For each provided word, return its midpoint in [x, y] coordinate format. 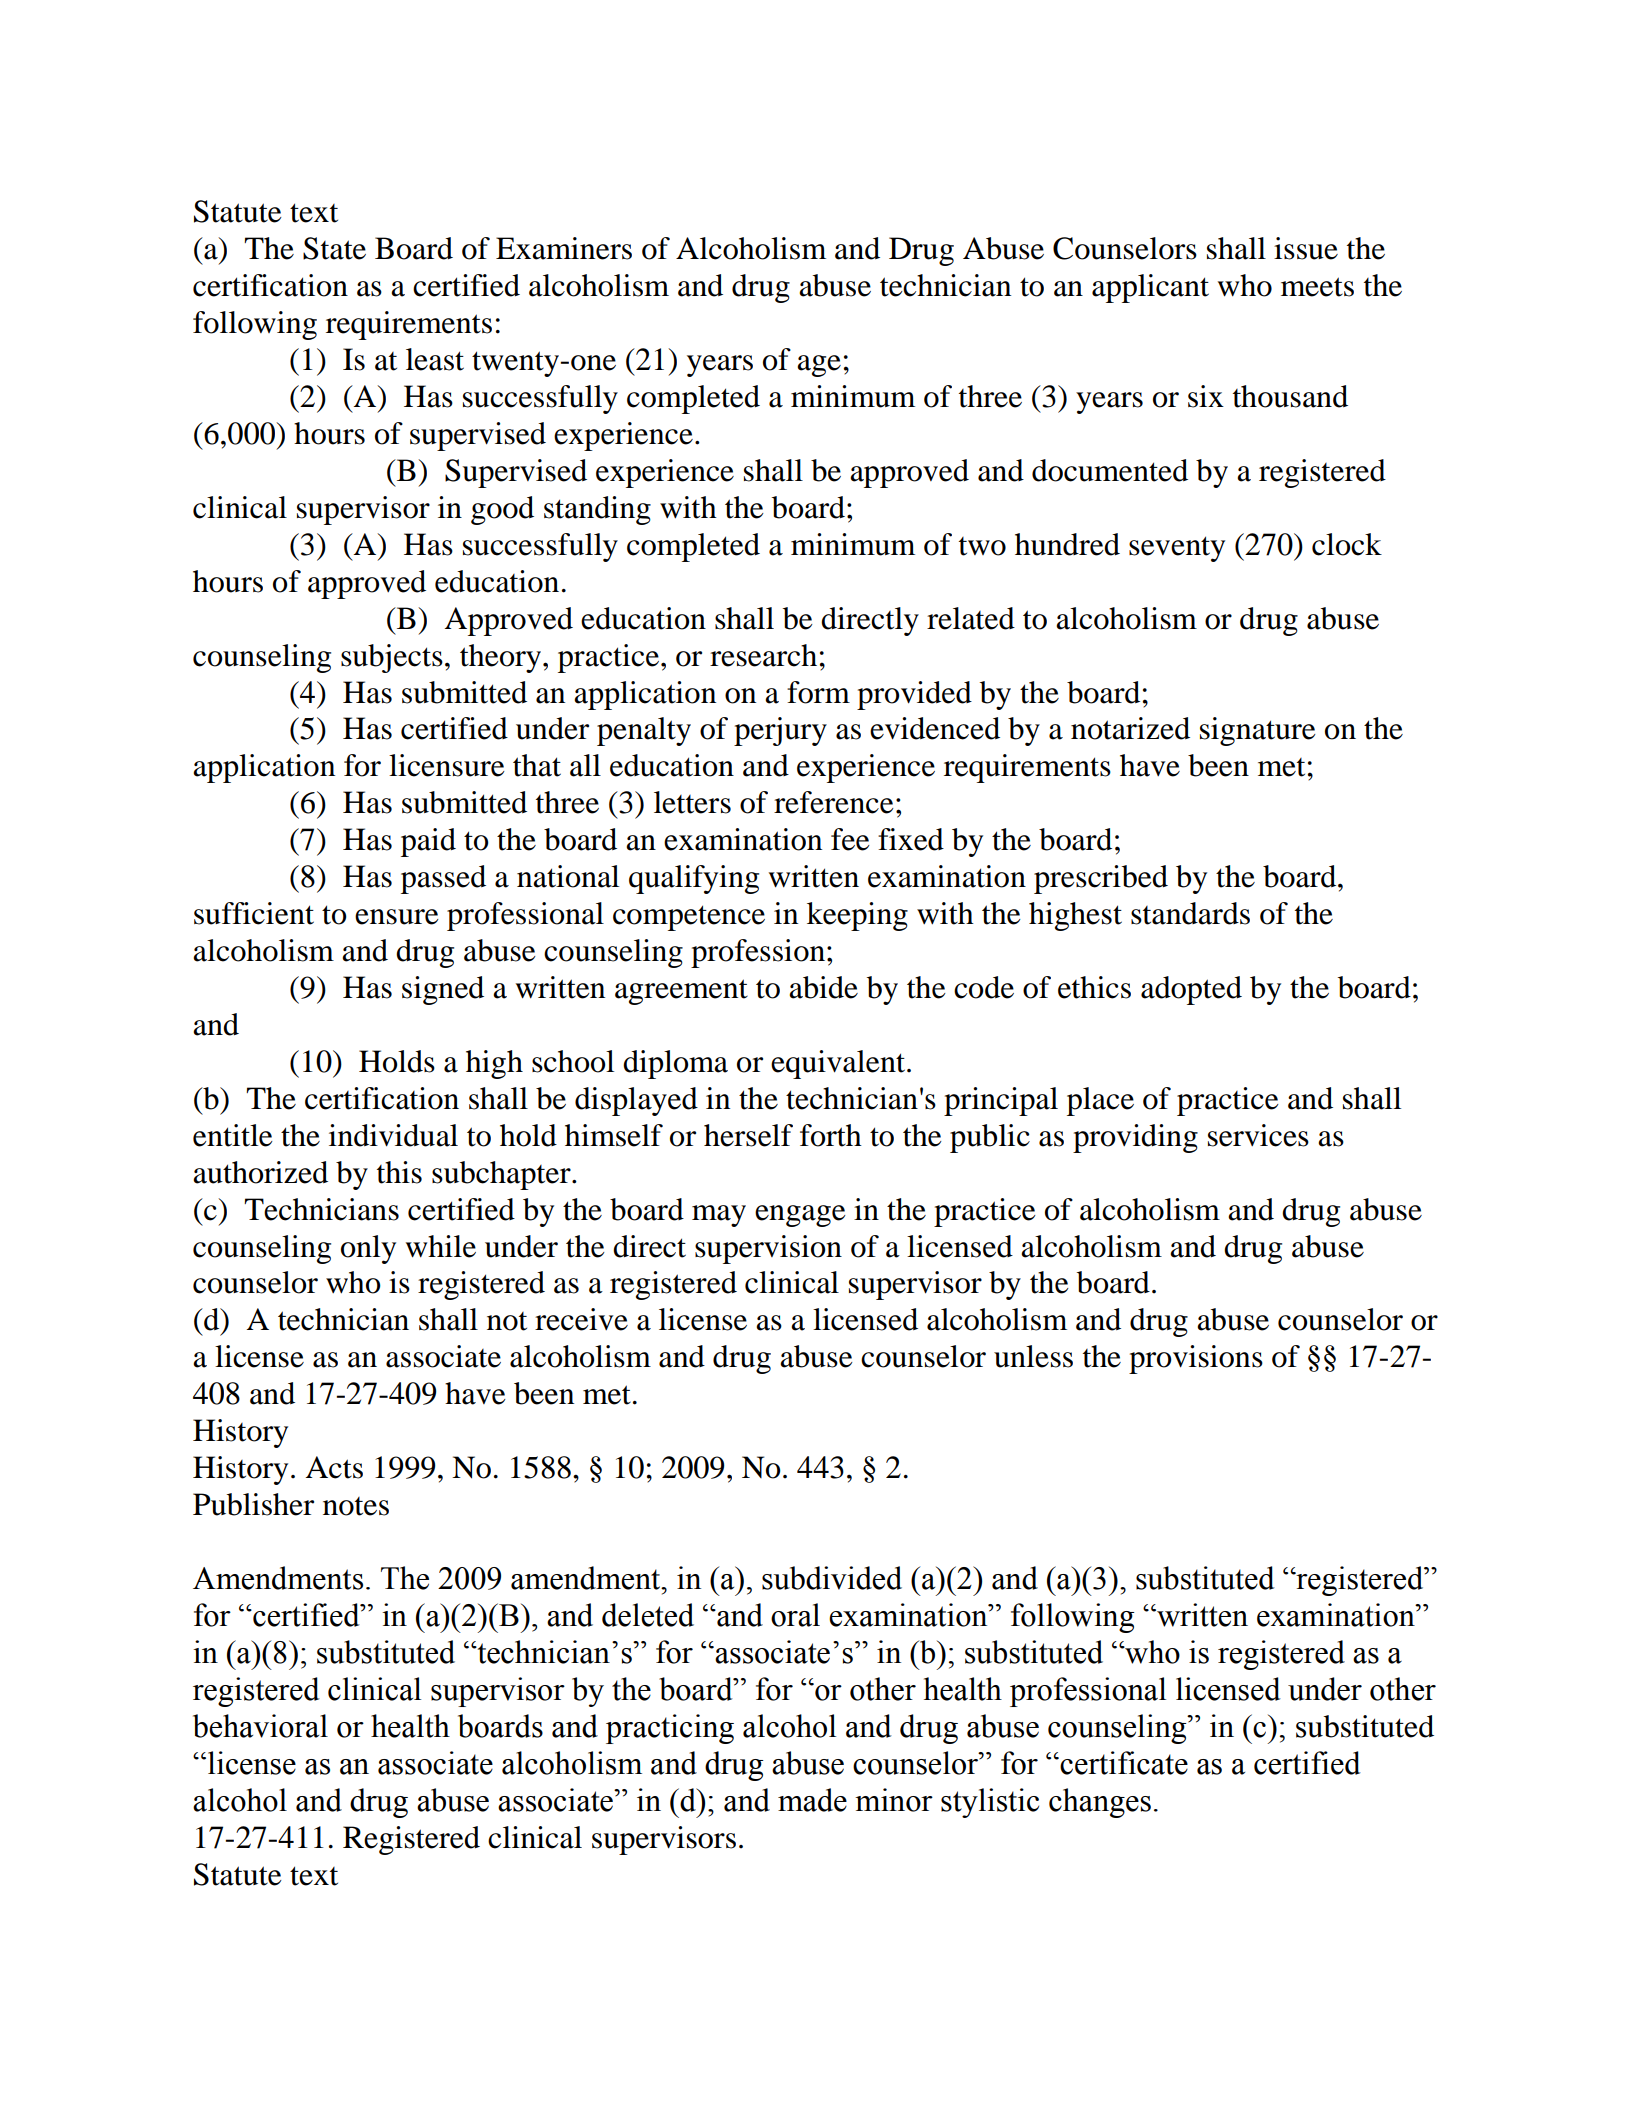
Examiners [564, 248]
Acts [334, 1467]
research [763, 655]
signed [443, 990]
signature [1258, 731]
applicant [1150, 288]
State [334, 248]
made [812, 1800]
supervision [768, 1249]
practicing [670, 1729]
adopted [1191, 990]
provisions [1196, 1359]
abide [823, 987]
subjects [392, 658]
